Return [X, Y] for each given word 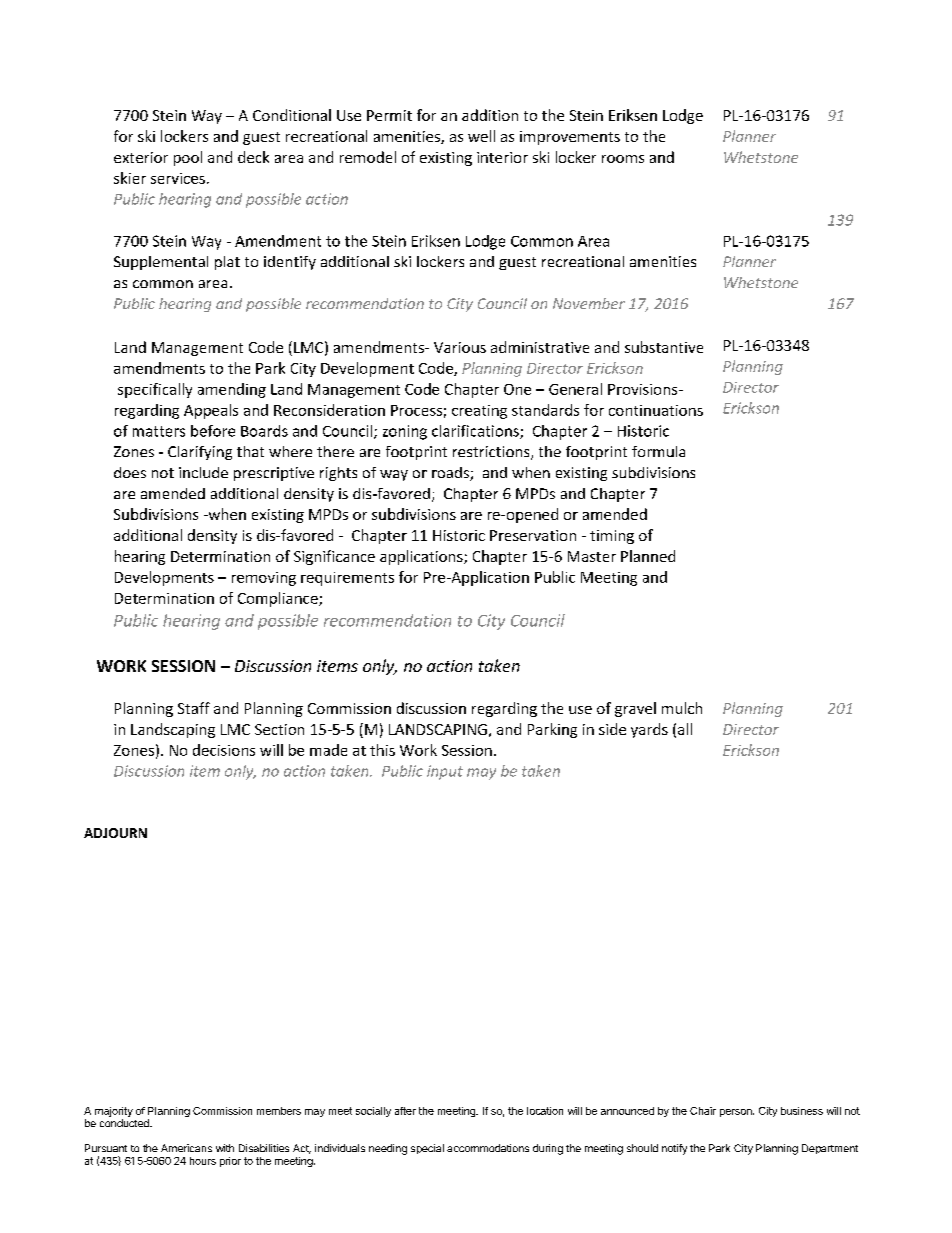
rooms [623, 159]
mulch [682, 708]
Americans [186, 1148]
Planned [648, 556]
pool [188, 158]
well [481, 136]
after [405, 1111]
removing [264, 579]
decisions [224, 750]
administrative [540, 347]
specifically [155, 390]
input [445, 772]
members [279, 1111]
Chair [703, 1111]
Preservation [533, 535]
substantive [664, 347]
